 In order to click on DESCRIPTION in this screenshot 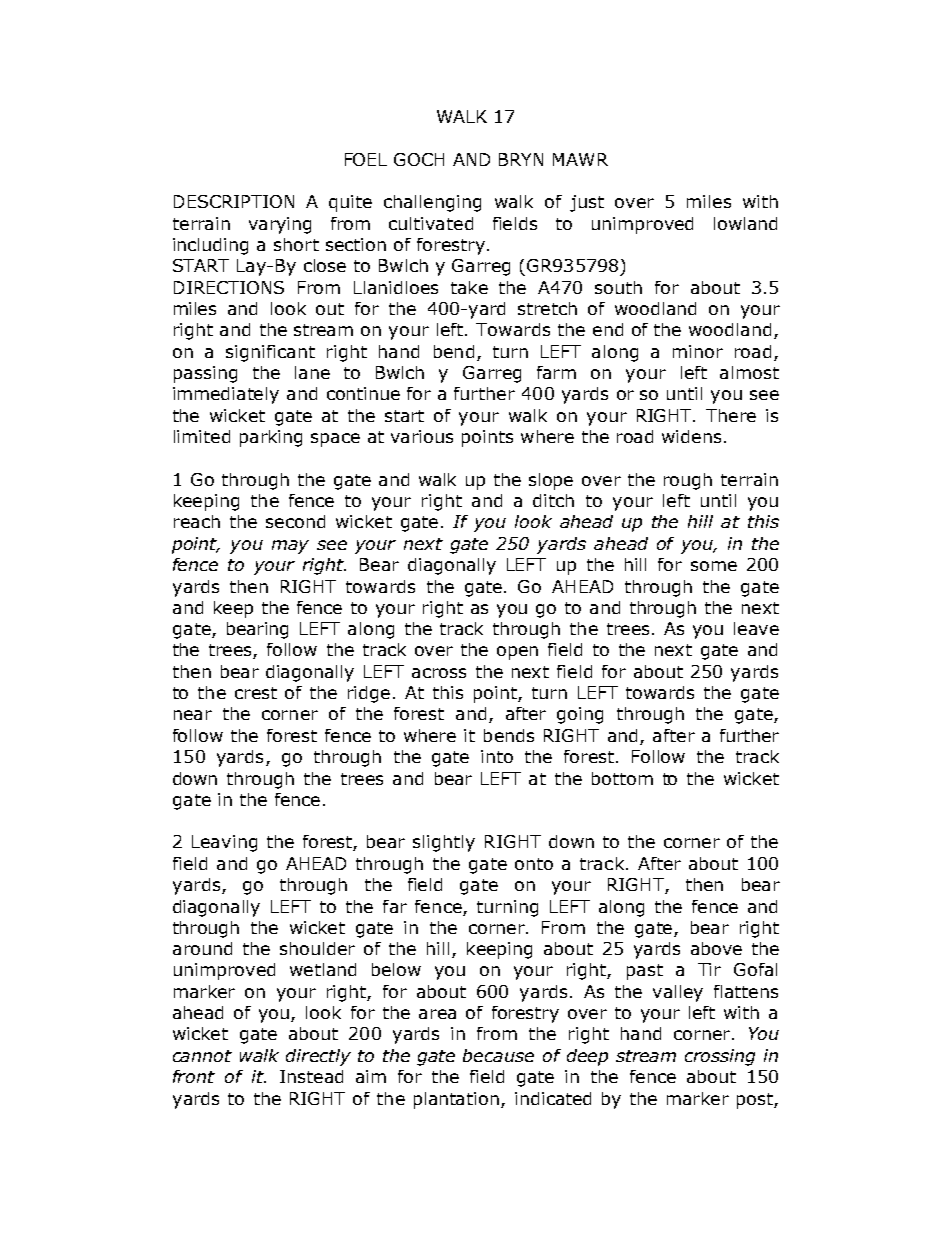, I will do `click(234, 201)`.
